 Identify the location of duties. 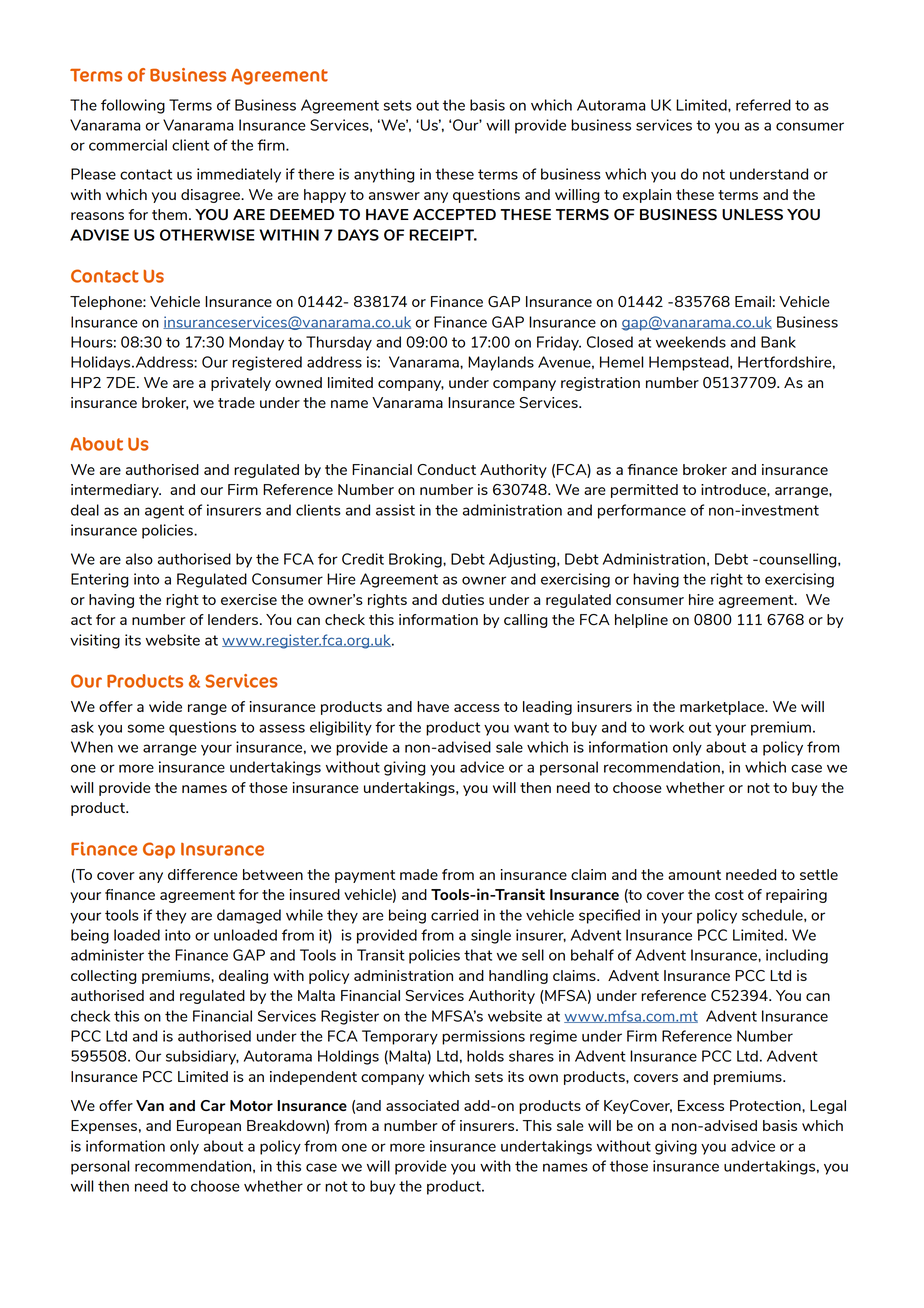
(463, 599).
